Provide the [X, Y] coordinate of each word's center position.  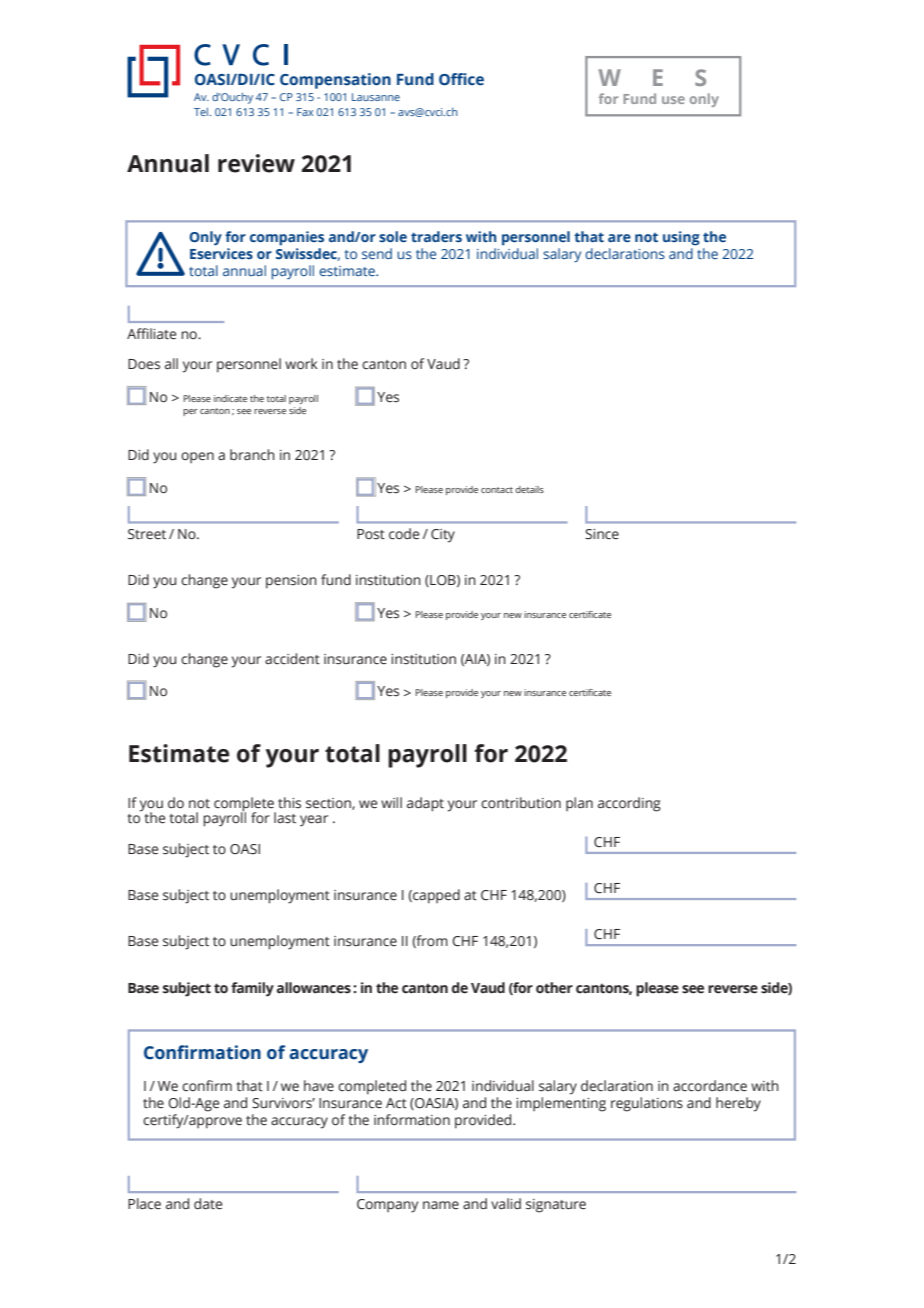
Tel [202, 112]
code [404, 534]
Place [144, 1204]
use [673, 100]
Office [461, 79]
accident [292, 659]
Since [602, 534]
